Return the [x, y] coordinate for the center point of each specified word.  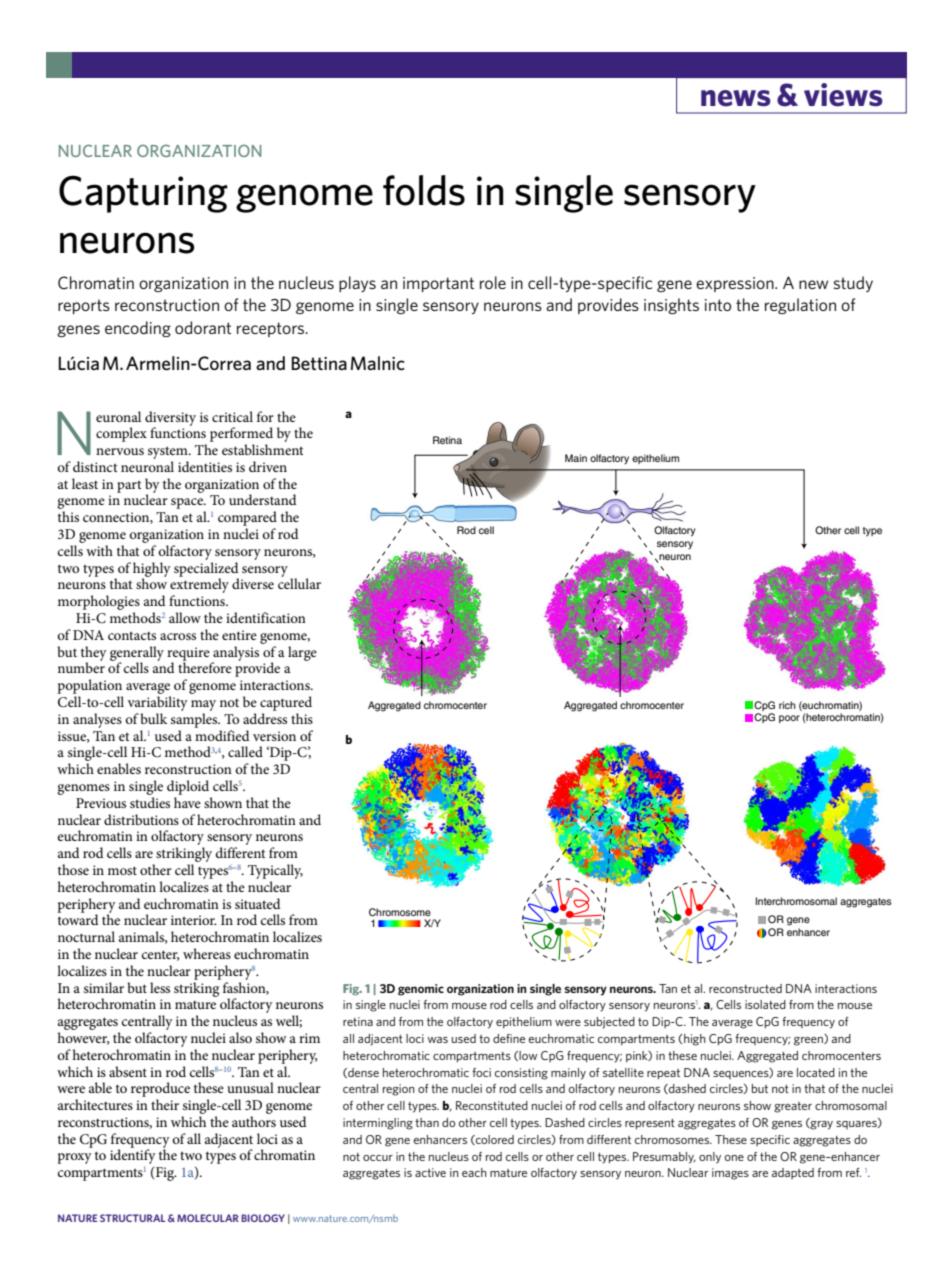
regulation [800, 306]
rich [787, 705]
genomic [421, 990]
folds [424, 190]
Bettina [319, 363]
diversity [170, 419]
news [736, 98]
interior [194, 920]
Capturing [143, 194]
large [302, 653]
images [730, 1174]
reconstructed [745, 988]
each [474, 1172]
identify [133, 1155]
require [188, 655]
